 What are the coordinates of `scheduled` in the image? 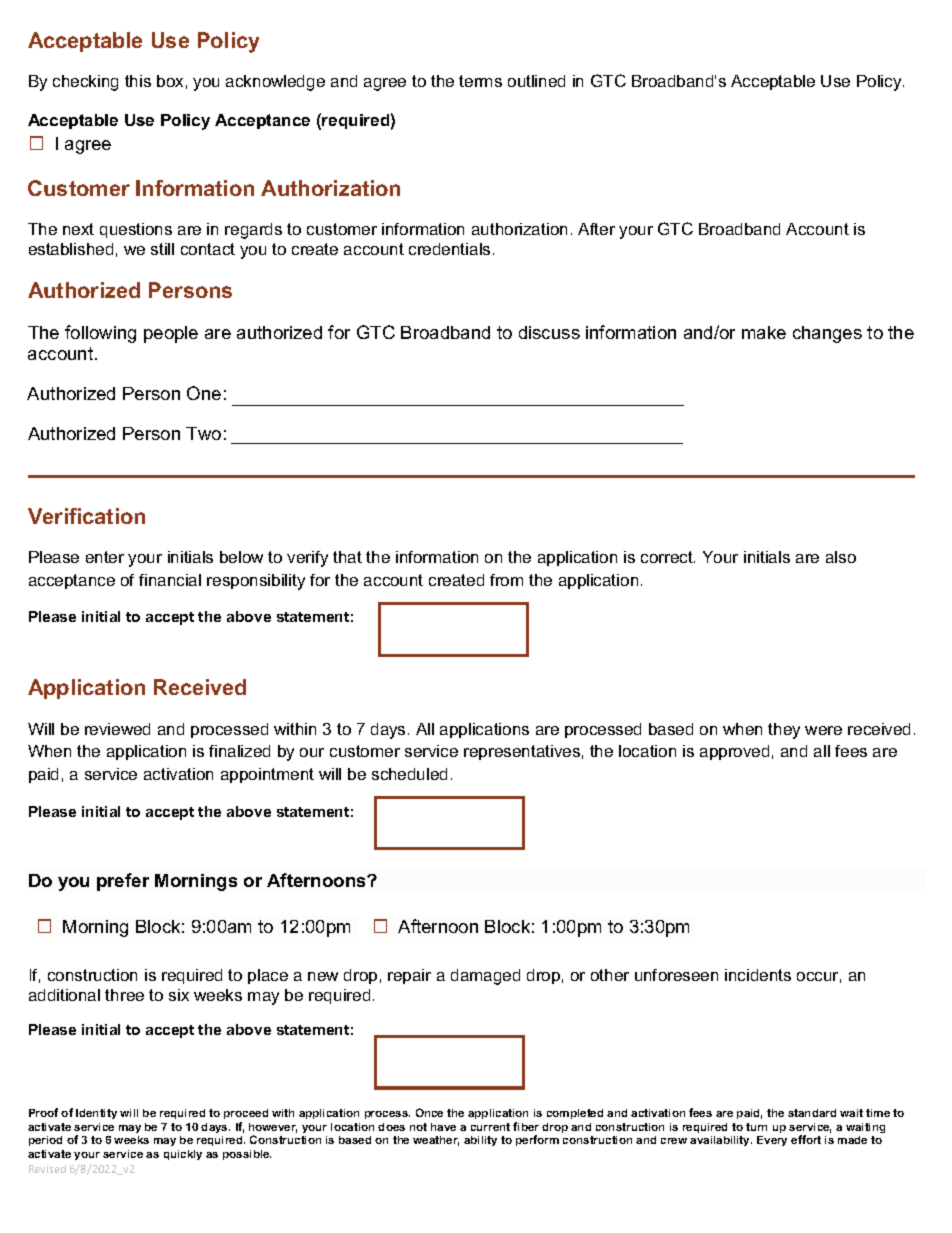 It's located at (409, 774).
